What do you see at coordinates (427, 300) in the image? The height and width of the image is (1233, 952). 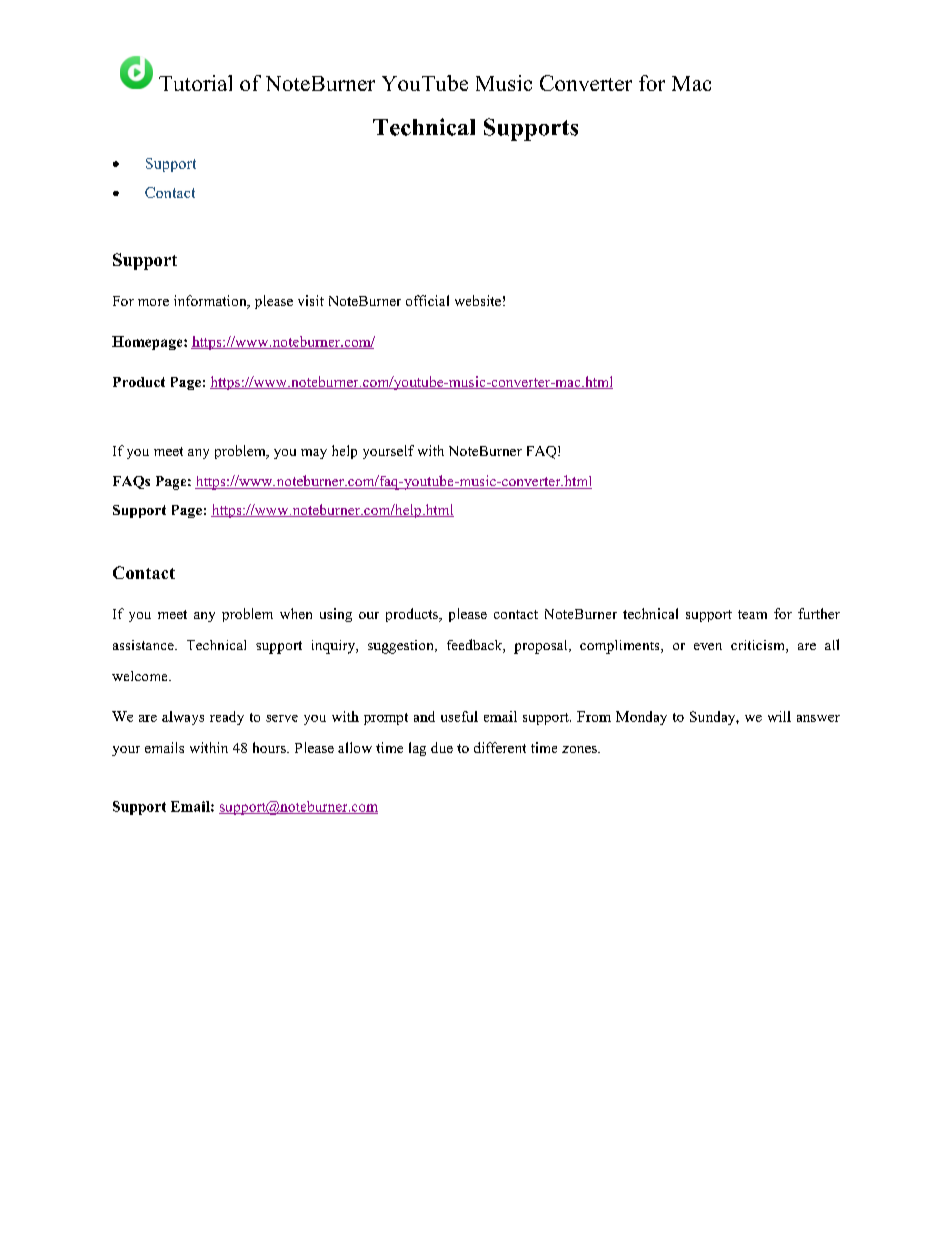 I see `official` at bounding box center [427, 300].
